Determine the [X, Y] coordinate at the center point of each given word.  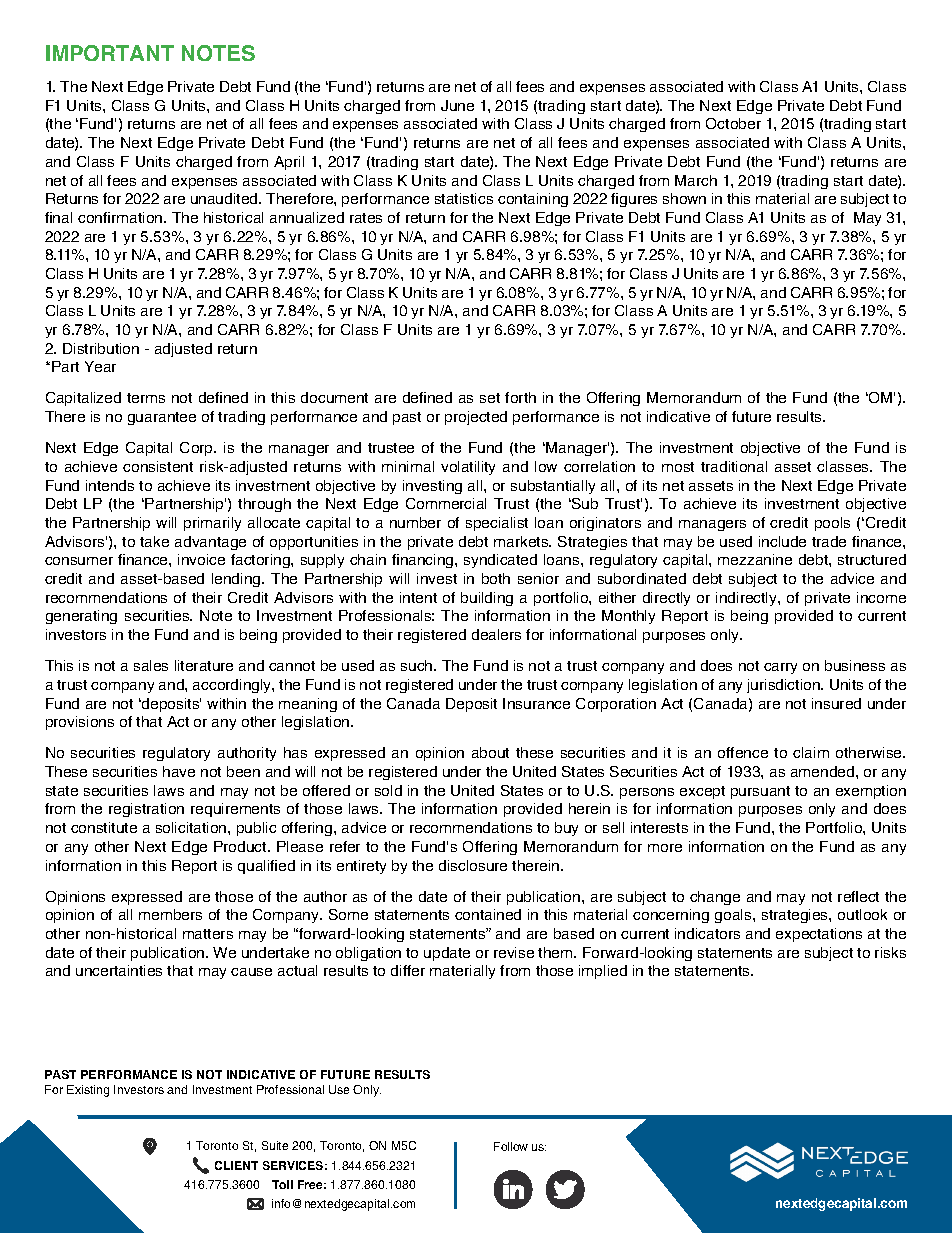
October [733, 123]
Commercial [446, 503]
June [457, 105]
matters [208, 934]
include [782, 541]
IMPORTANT [110, 53]
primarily [212, 524]
